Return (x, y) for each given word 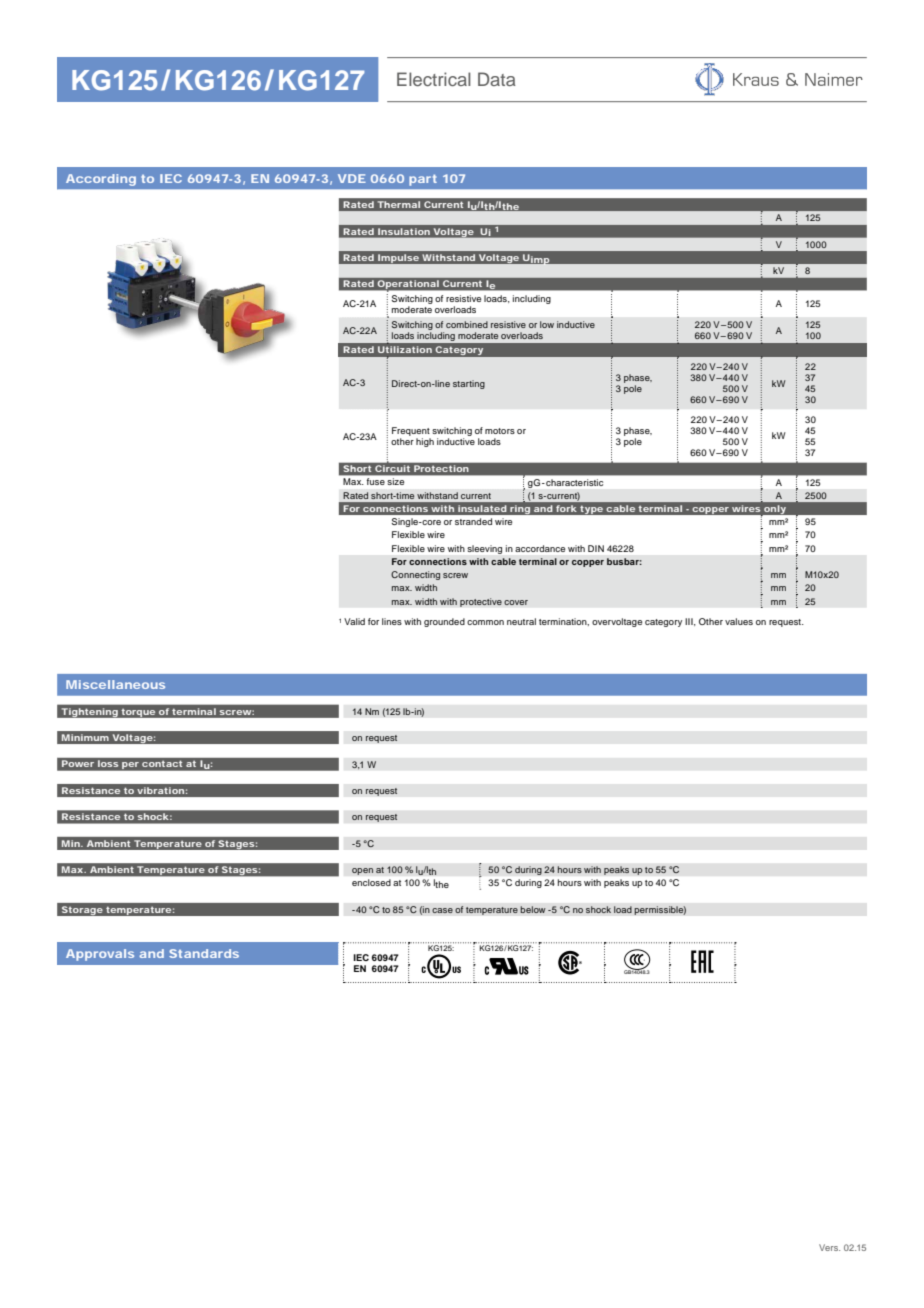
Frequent (411, 431)
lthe (441, 883)
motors (500, 431)
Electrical (434, 79)
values (739, 621)
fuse (376, 481)
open (362, 871)
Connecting (415, 575)
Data (497, 79)
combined (467, 324)
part (423, 180)
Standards (204, 953)
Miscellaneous (115, 684)
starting (469, 384)
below (533, 909)
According (101, 180)
